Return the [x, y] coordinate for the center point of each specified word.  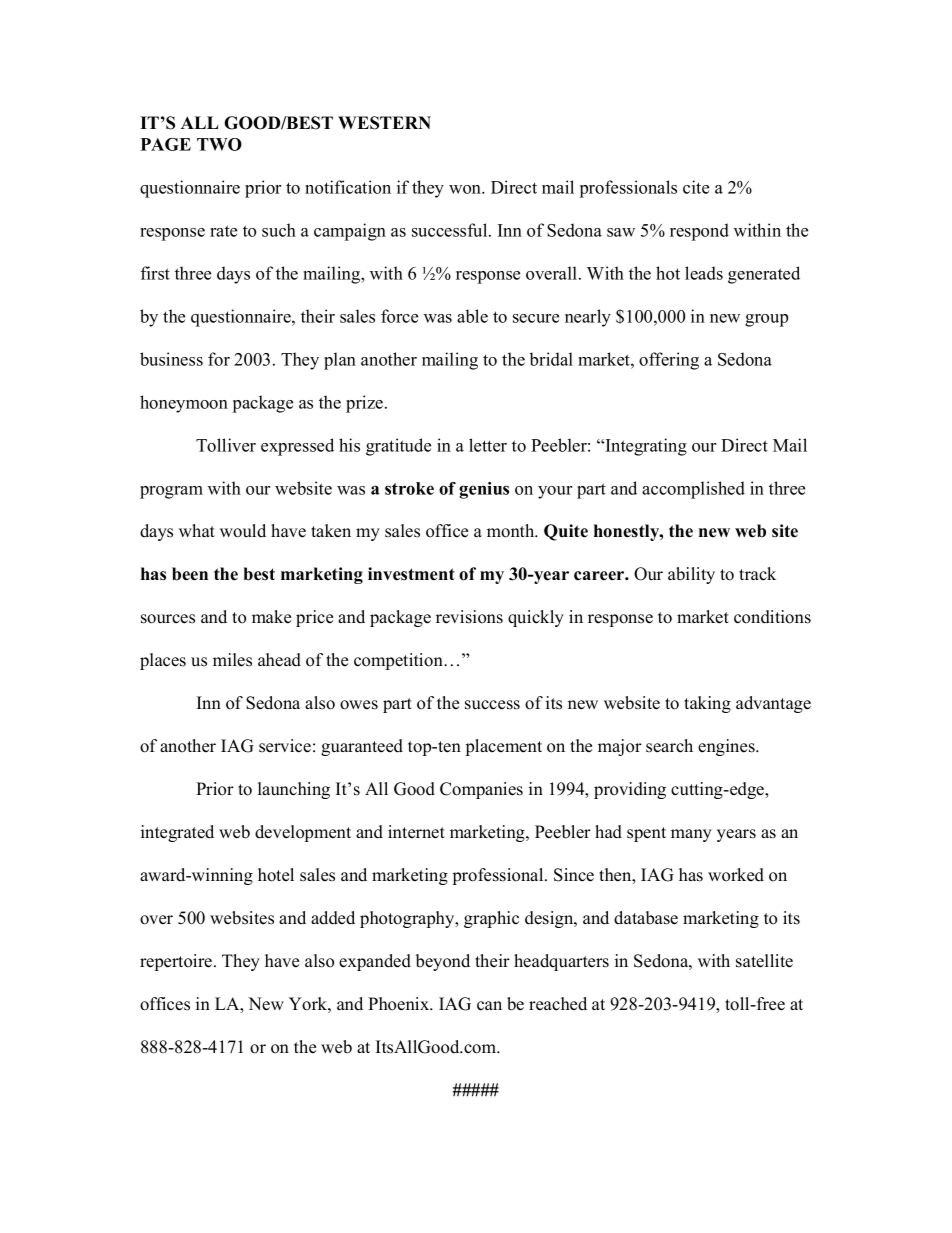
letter [488, 445]
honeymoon [184, 404]
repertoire [177, 962]
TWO [219, 144]
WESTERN [384, 123]
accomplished [693, 490]
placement [504, 747]
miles [232, 660]
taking [707, 704]
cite [696, 187]
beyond [443, 962]
